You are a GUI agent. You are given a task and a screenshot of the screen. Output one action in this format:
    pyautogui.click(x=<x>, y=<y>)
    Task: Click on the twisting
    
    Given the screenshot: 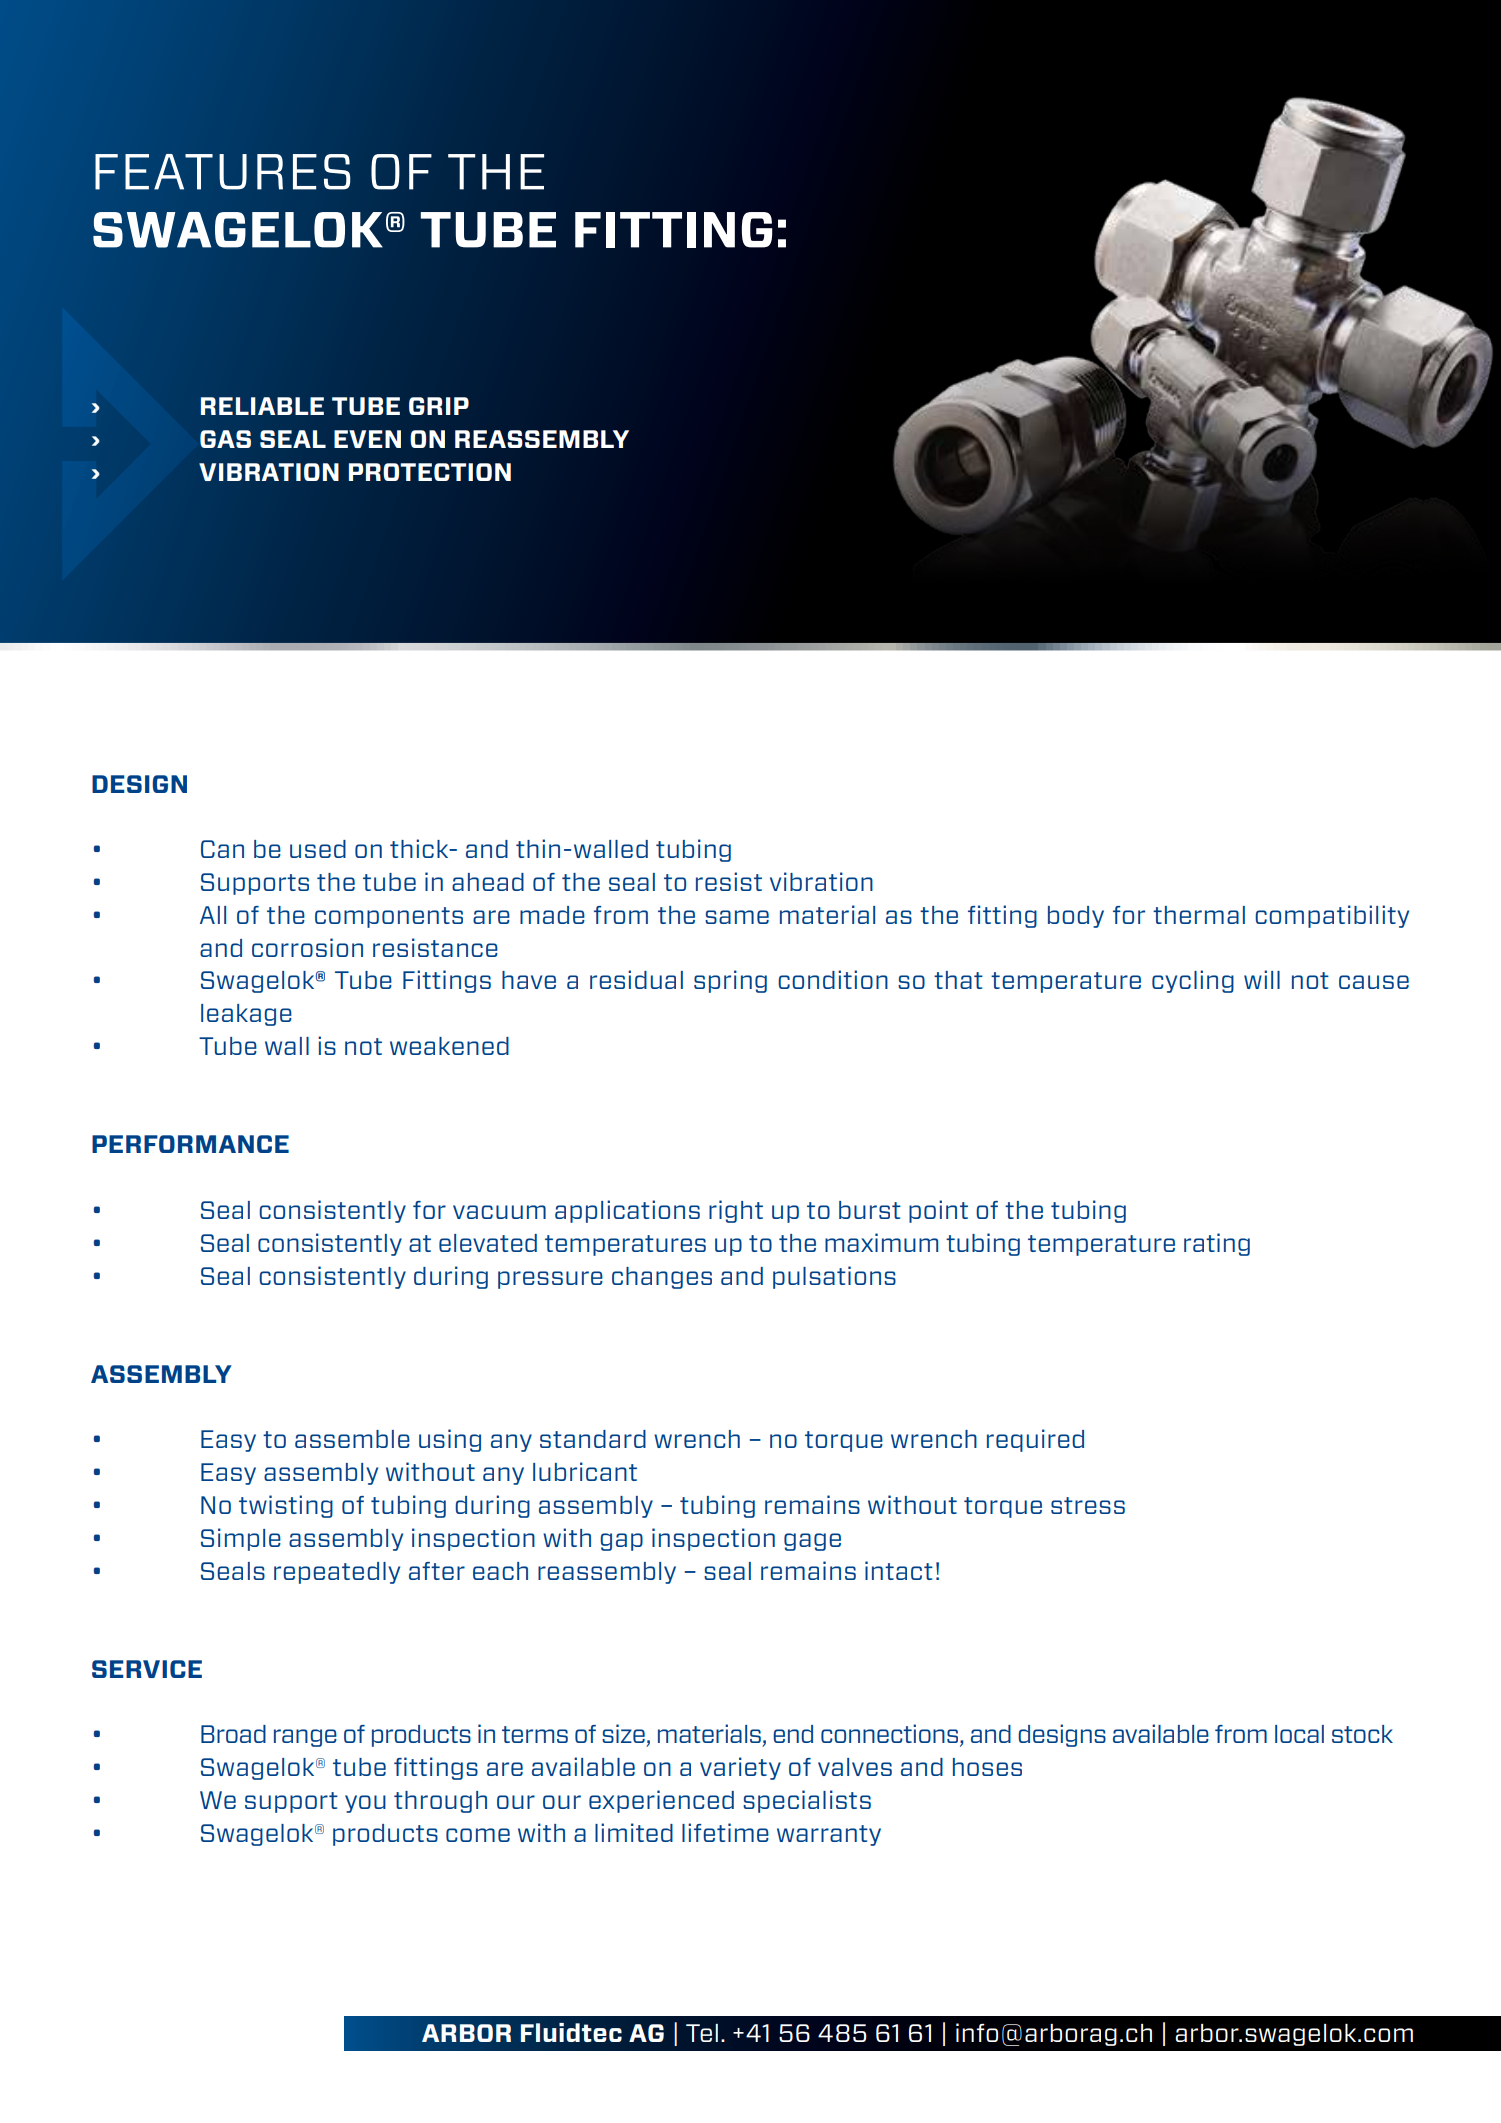 What is the action you would take?
    pyautogui.click(x=286, y=1506)
